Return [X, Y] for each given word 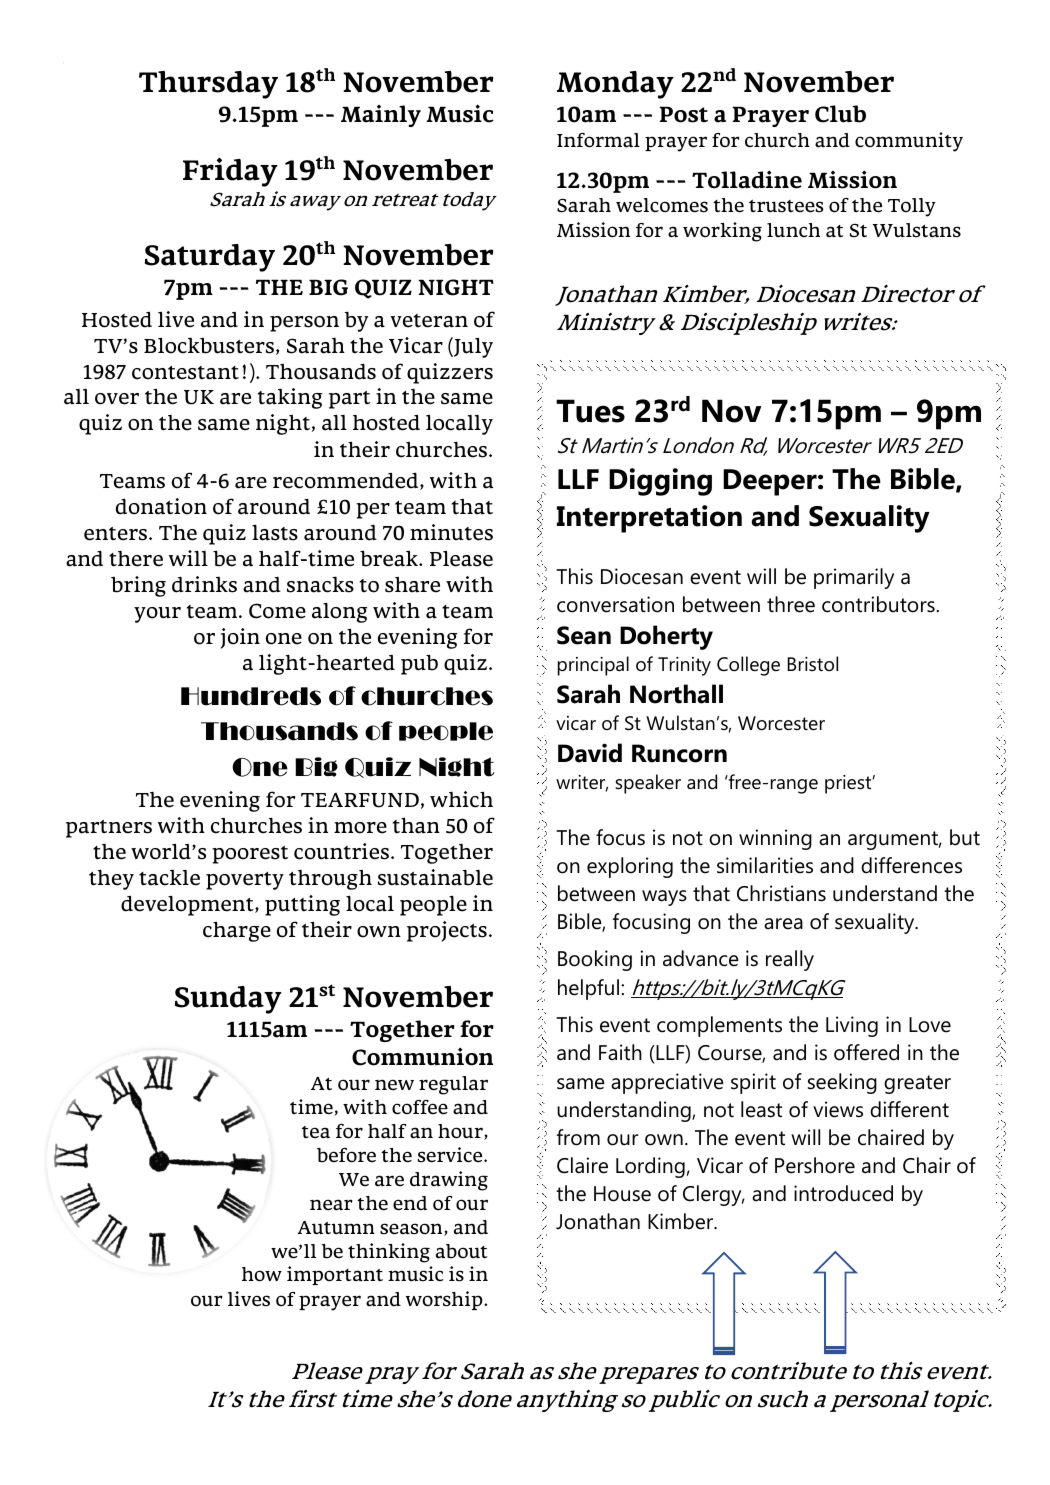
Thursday [208, 85]
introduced [843, 1193]
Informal [598, 140]
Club [840, 114]
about [461, 1251]
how [262, 1274]
